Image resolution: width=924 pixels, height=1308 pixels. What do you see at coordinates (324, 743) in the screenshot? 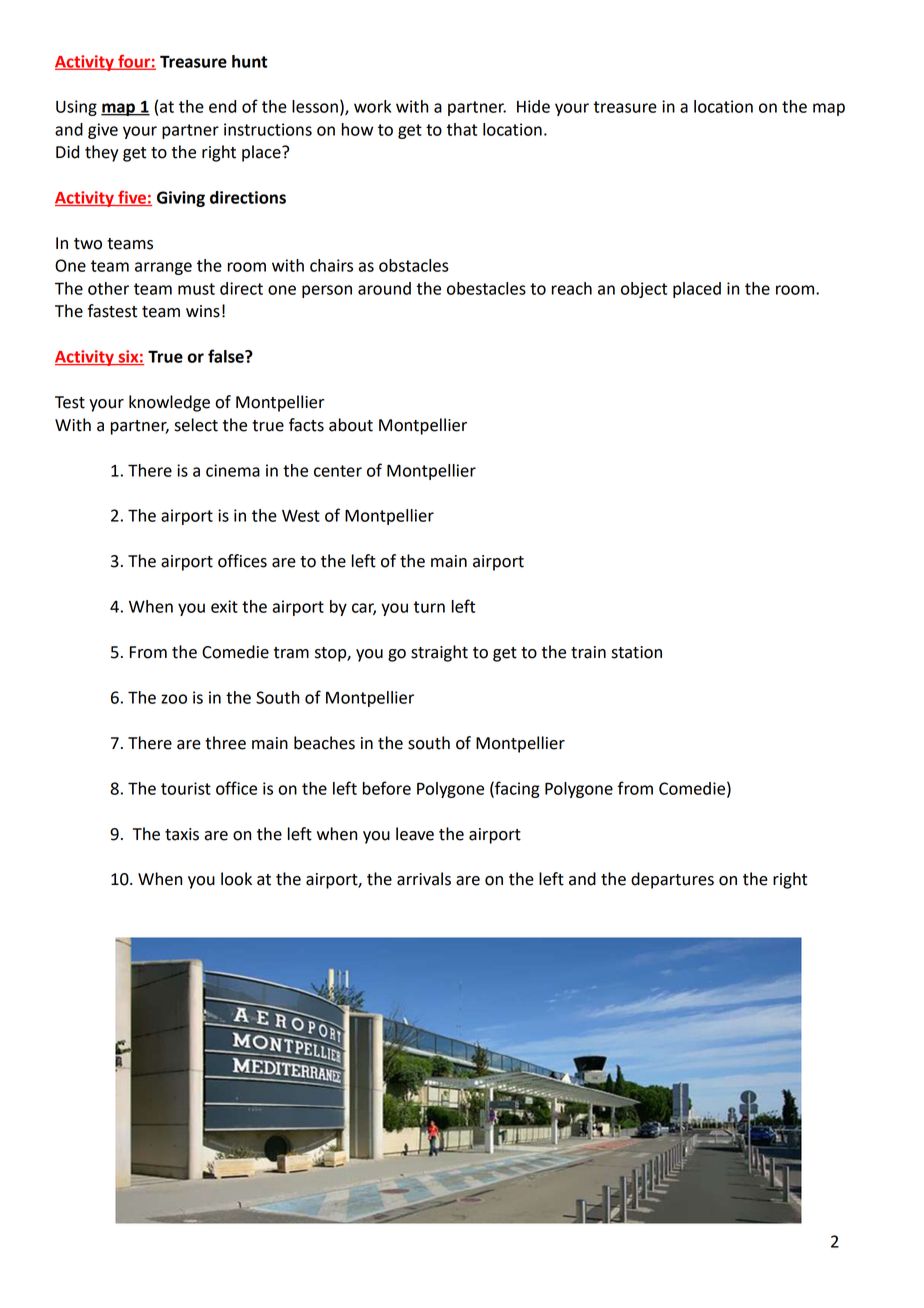
I see `beaches` at bounding box center [324, 743].
